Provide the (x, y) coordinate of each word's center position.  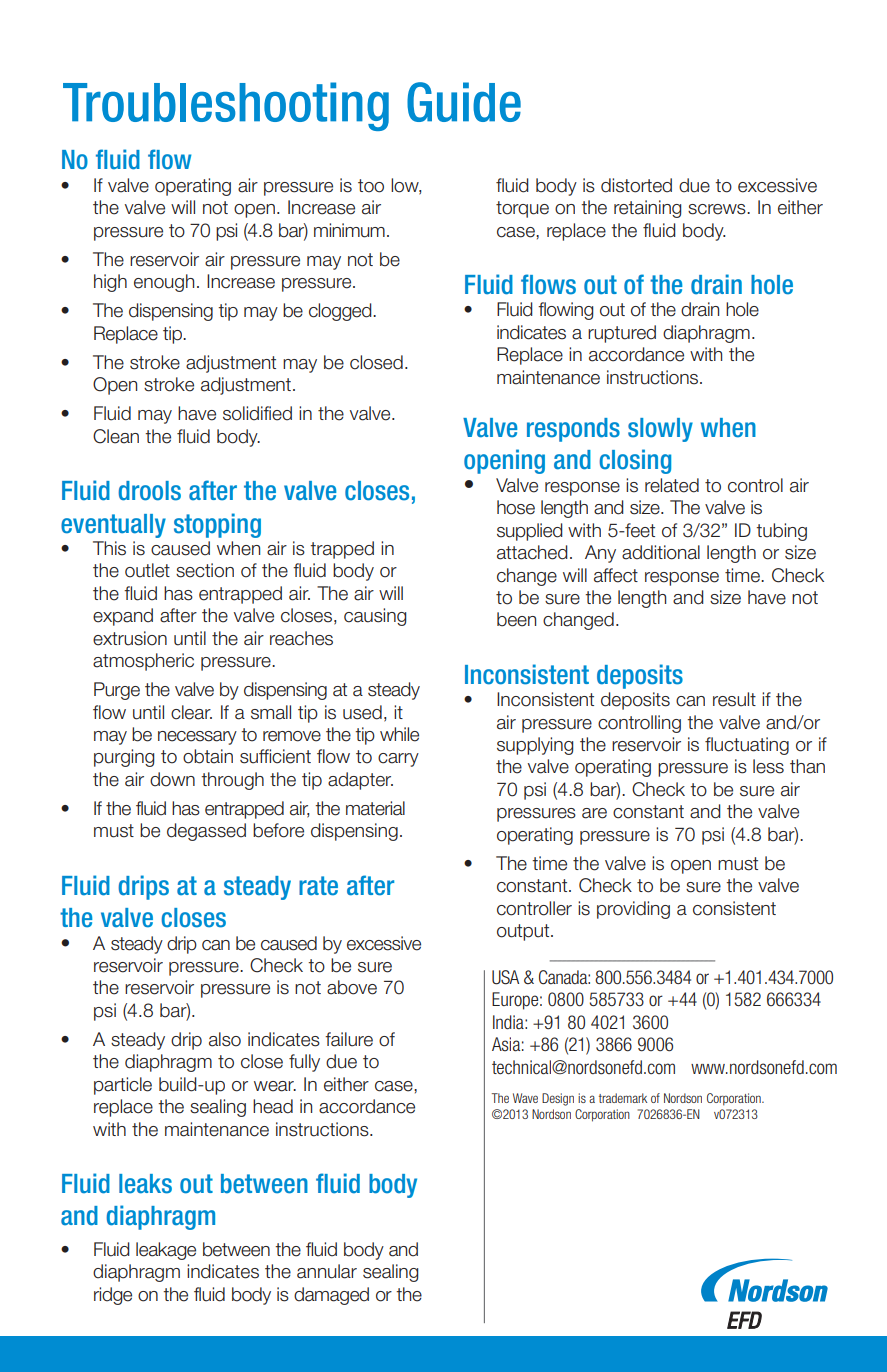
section (205, 570)
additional (661, 552)
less (768, 766)
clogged (341, 312)
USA (505, 977)
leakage (166, 1251)
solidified (257, 413)
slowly (660, 430)
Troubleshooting (226, 106)
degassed (206, 832)
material (375, 808)
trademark (623, 1098)
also (225, 1039)
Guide (464, 102)
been (516, 619)
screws (718, 209)
